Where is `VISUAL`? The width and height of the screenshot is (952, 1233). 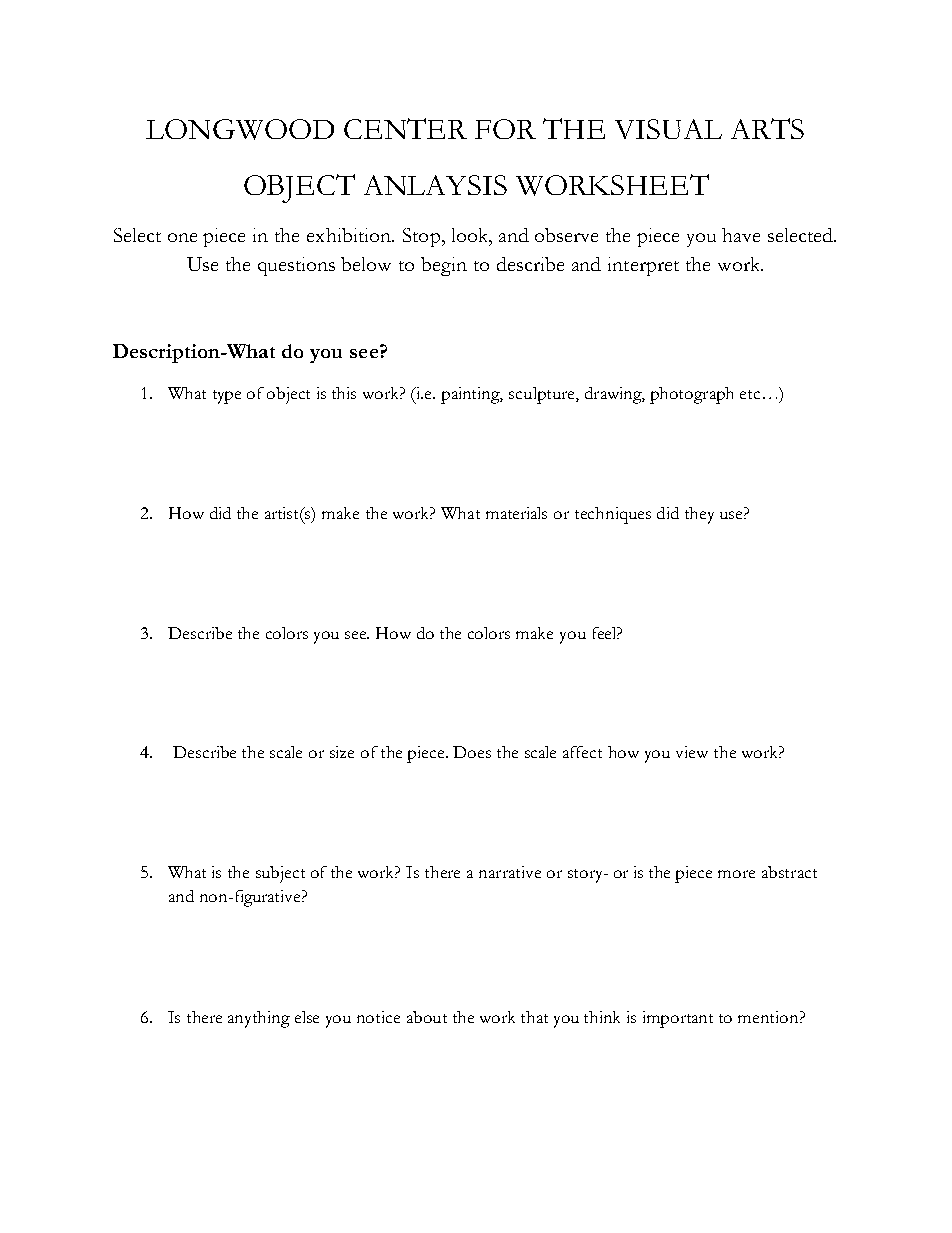 VISUAL is located at coordinates (668, 129).
